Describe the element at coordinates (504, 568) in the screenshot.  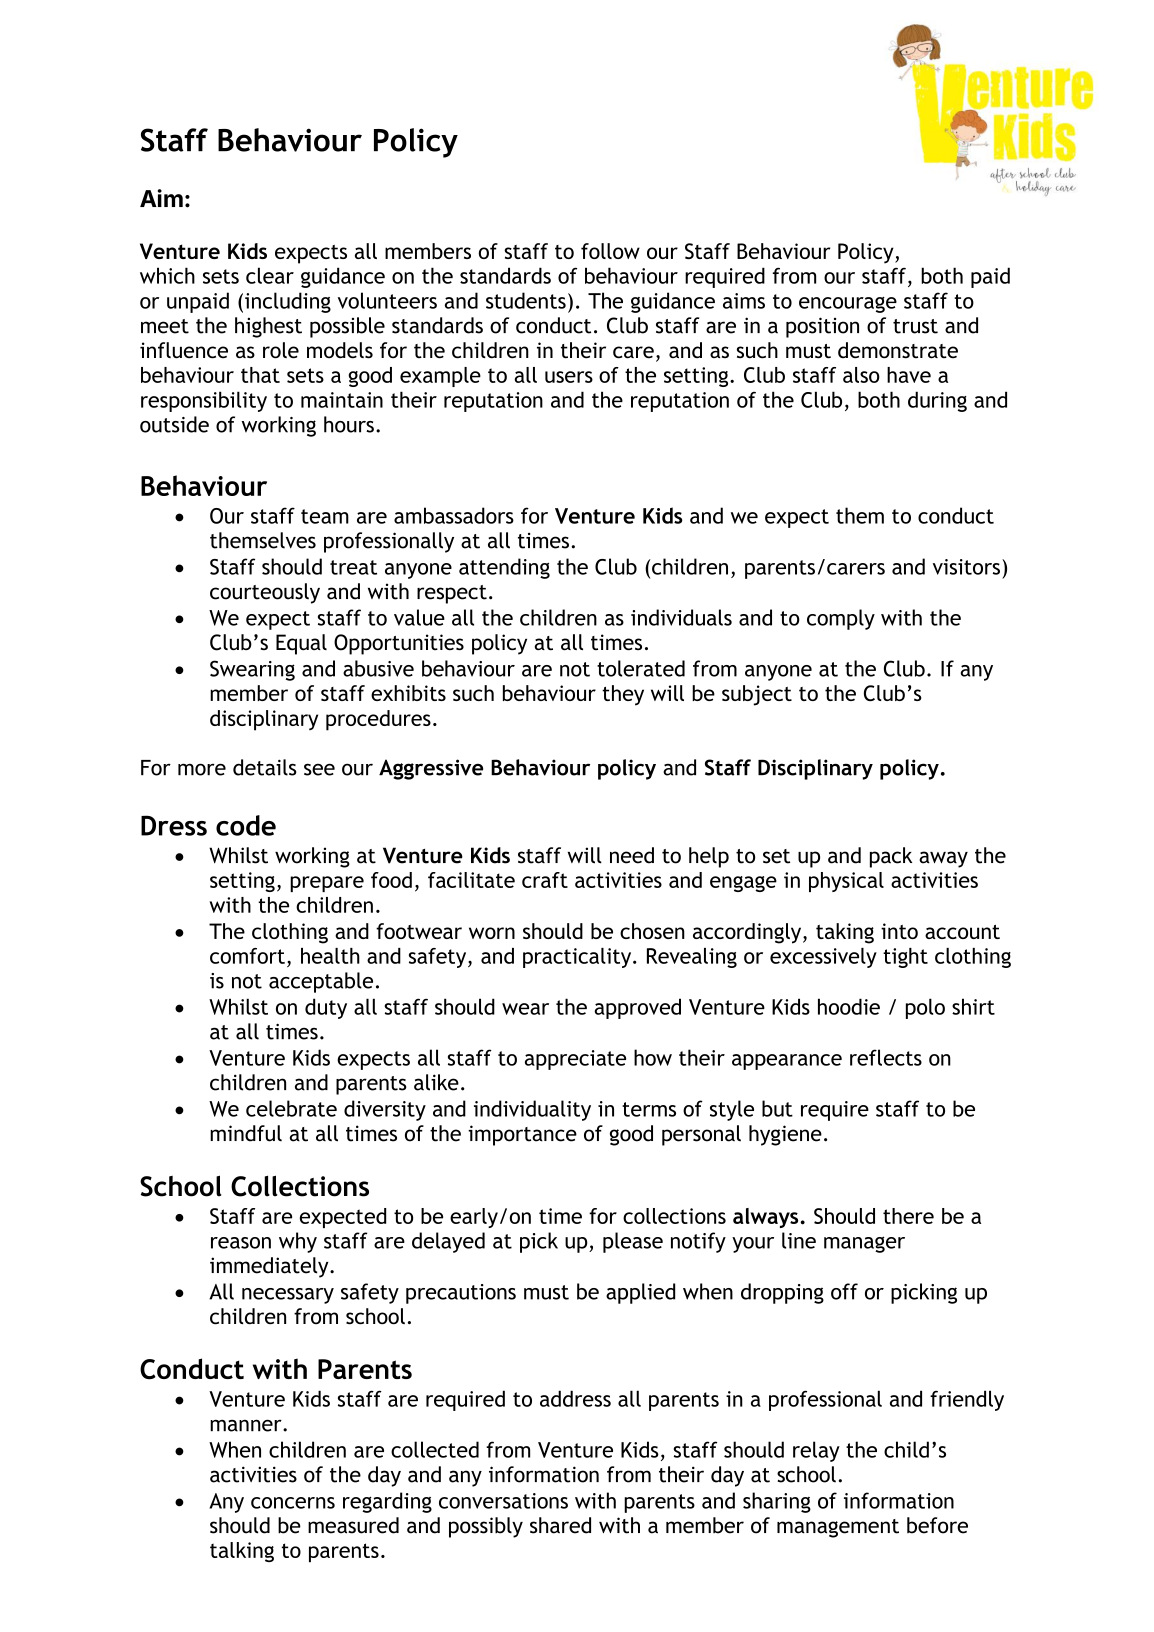
I see `attending` at that location.
